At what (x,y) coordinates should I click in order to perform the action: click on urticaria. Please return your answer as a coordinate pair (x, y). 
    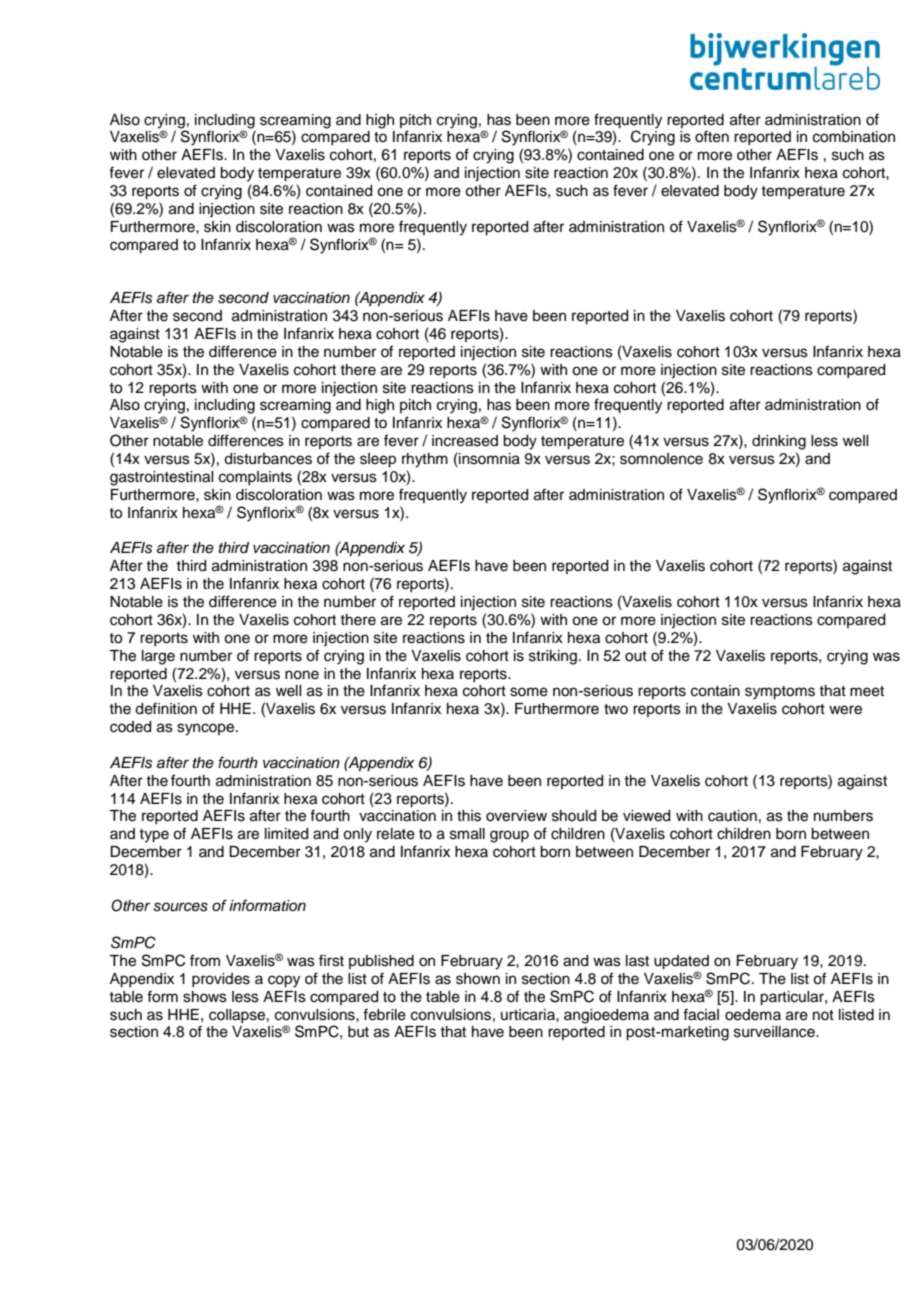
    Looking at the image, I should click on (529, 1015).
